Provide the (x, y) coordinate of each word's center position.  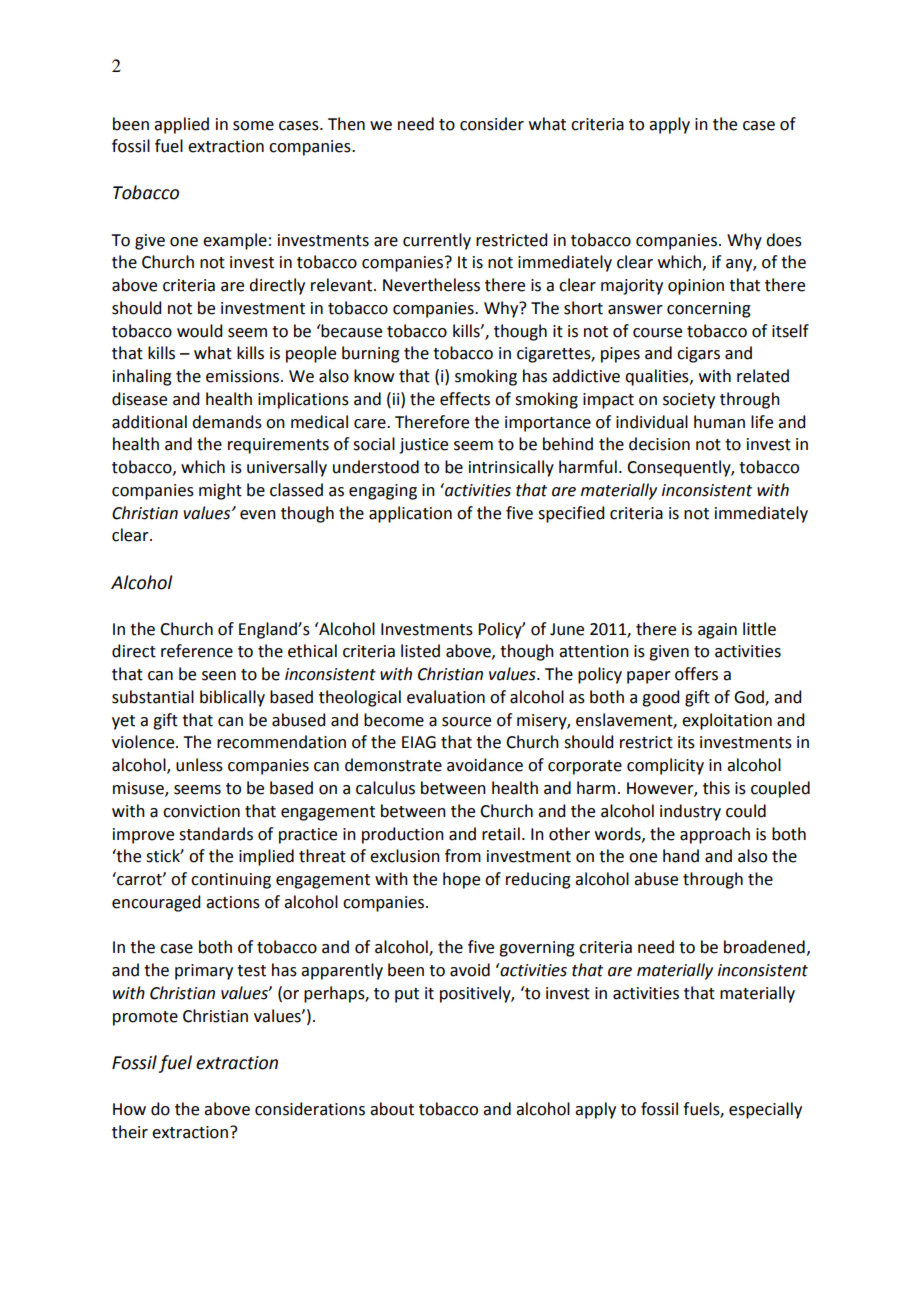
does (784, 240)
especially (765, 1110)
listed (420, 651)
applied (181, 125)
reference (197, 651)
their (130, 1132)
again (717, 631)
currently (437, 241)
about (392, 1109)
